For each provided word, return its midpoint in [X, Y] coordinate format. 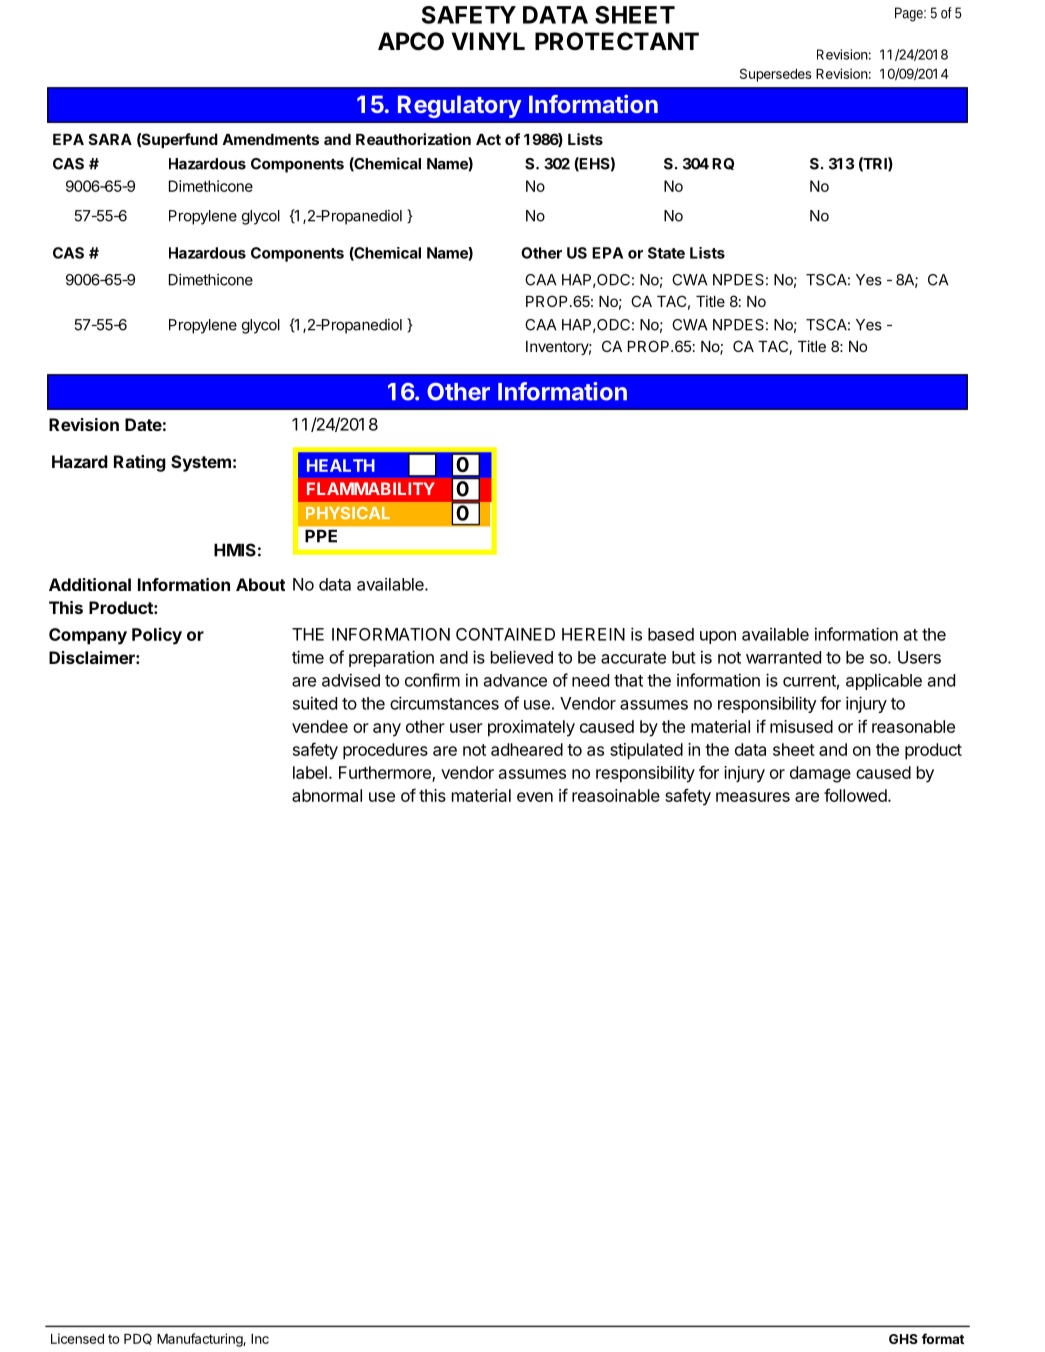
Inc [260, 1339]
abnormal [327, 795]
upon [718, 637]
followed [856, 795]
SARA [110, 139]
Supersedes [775, 75]
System [201, 463]
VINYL [488, 41]
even [535, 797]
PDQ [138, 1339]
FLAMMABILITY [371, 488]
